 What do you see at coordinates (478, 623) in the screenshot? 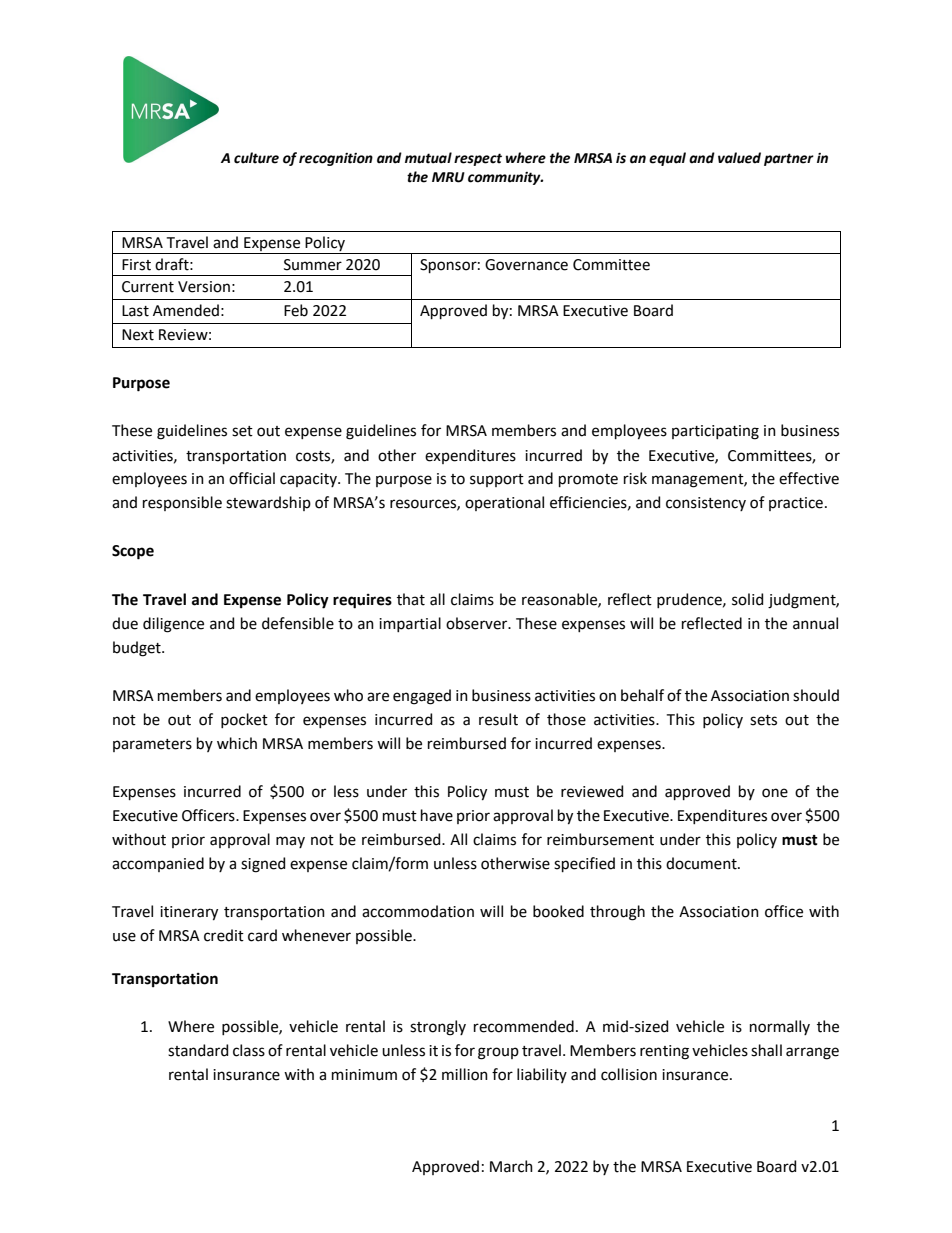
I see `observer` at bounding box center [478, 623].
